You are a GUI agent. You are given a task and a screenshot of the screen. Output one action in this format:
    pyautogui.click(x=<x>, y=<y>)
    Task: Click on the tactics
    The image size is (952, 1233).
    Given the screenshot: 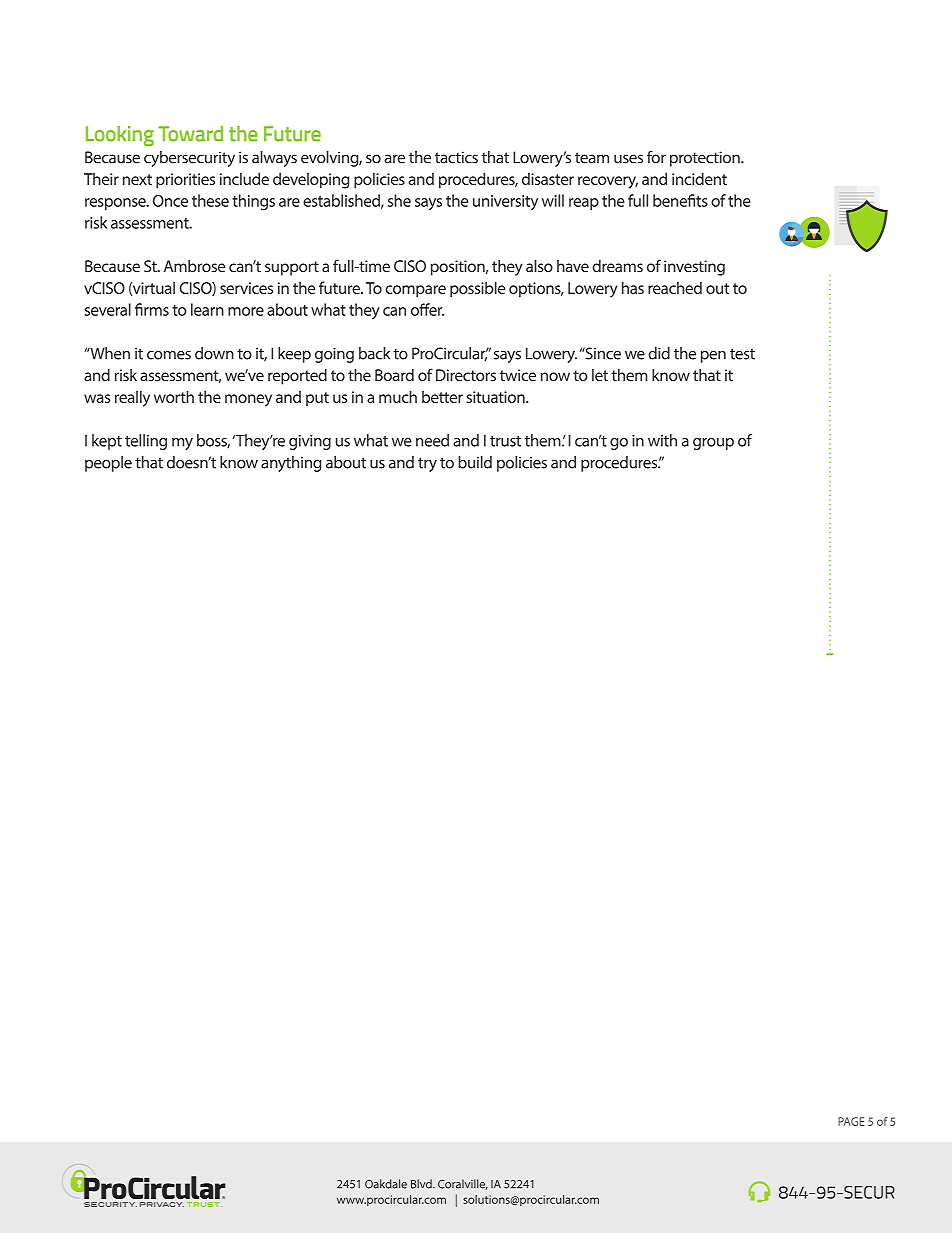 What is the action you would take?
    pyautogui.click(x=456, y=157)
